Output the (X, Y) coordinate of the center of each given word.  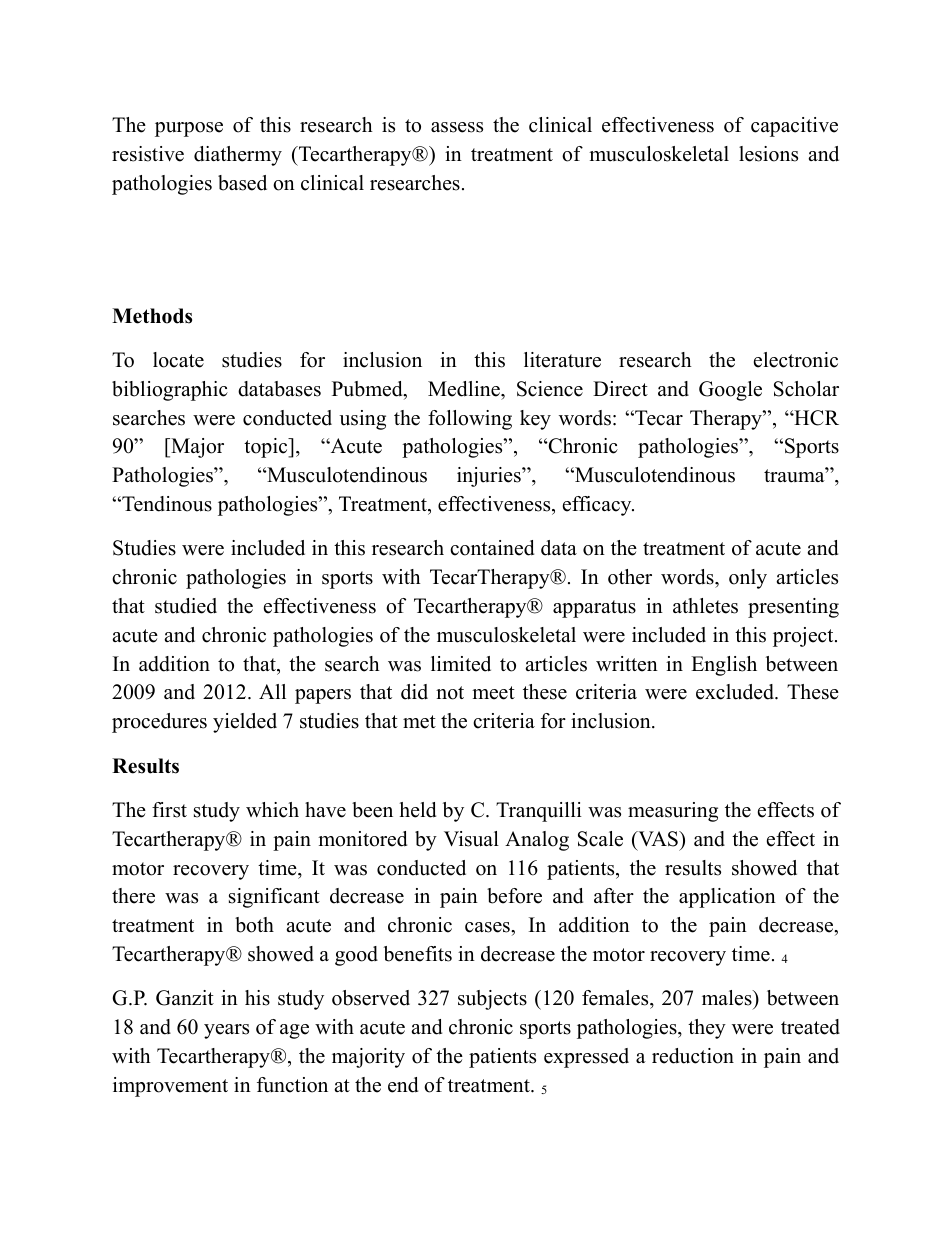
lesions (768, 154)
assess (457, 127)
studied (186, 606)
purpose (189, 129)
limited (461, 664)
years (226, 1031)
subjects (492, 1000)
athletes (705, 606)
